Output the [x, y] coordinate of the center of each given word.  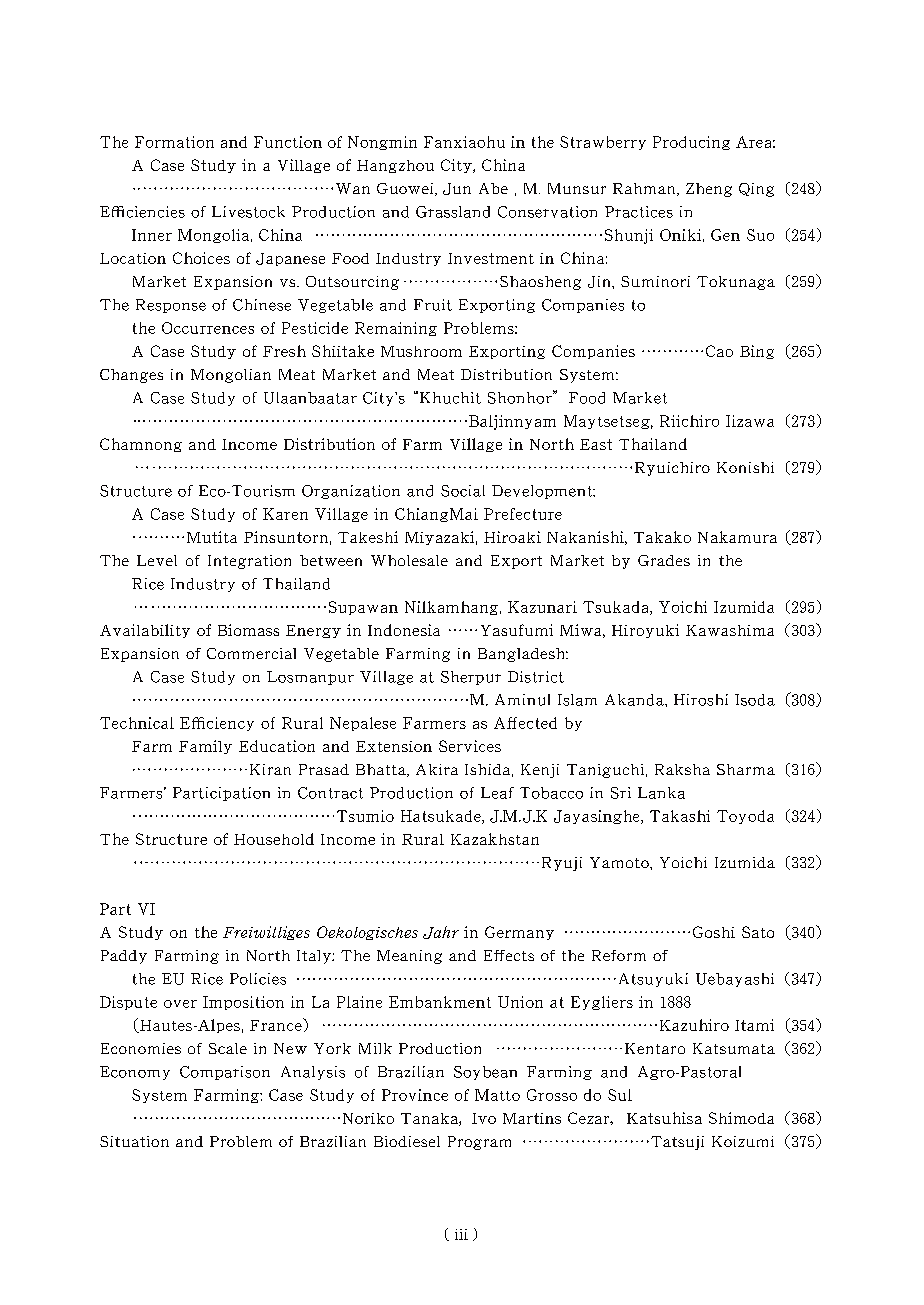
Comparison [225, 1073]
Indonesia [404, 630]
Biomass [248, 630]
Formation [174, 142]
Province [415, 1095]
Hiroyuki [645, 631]
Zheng [709, 190]
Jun [457, 189]
